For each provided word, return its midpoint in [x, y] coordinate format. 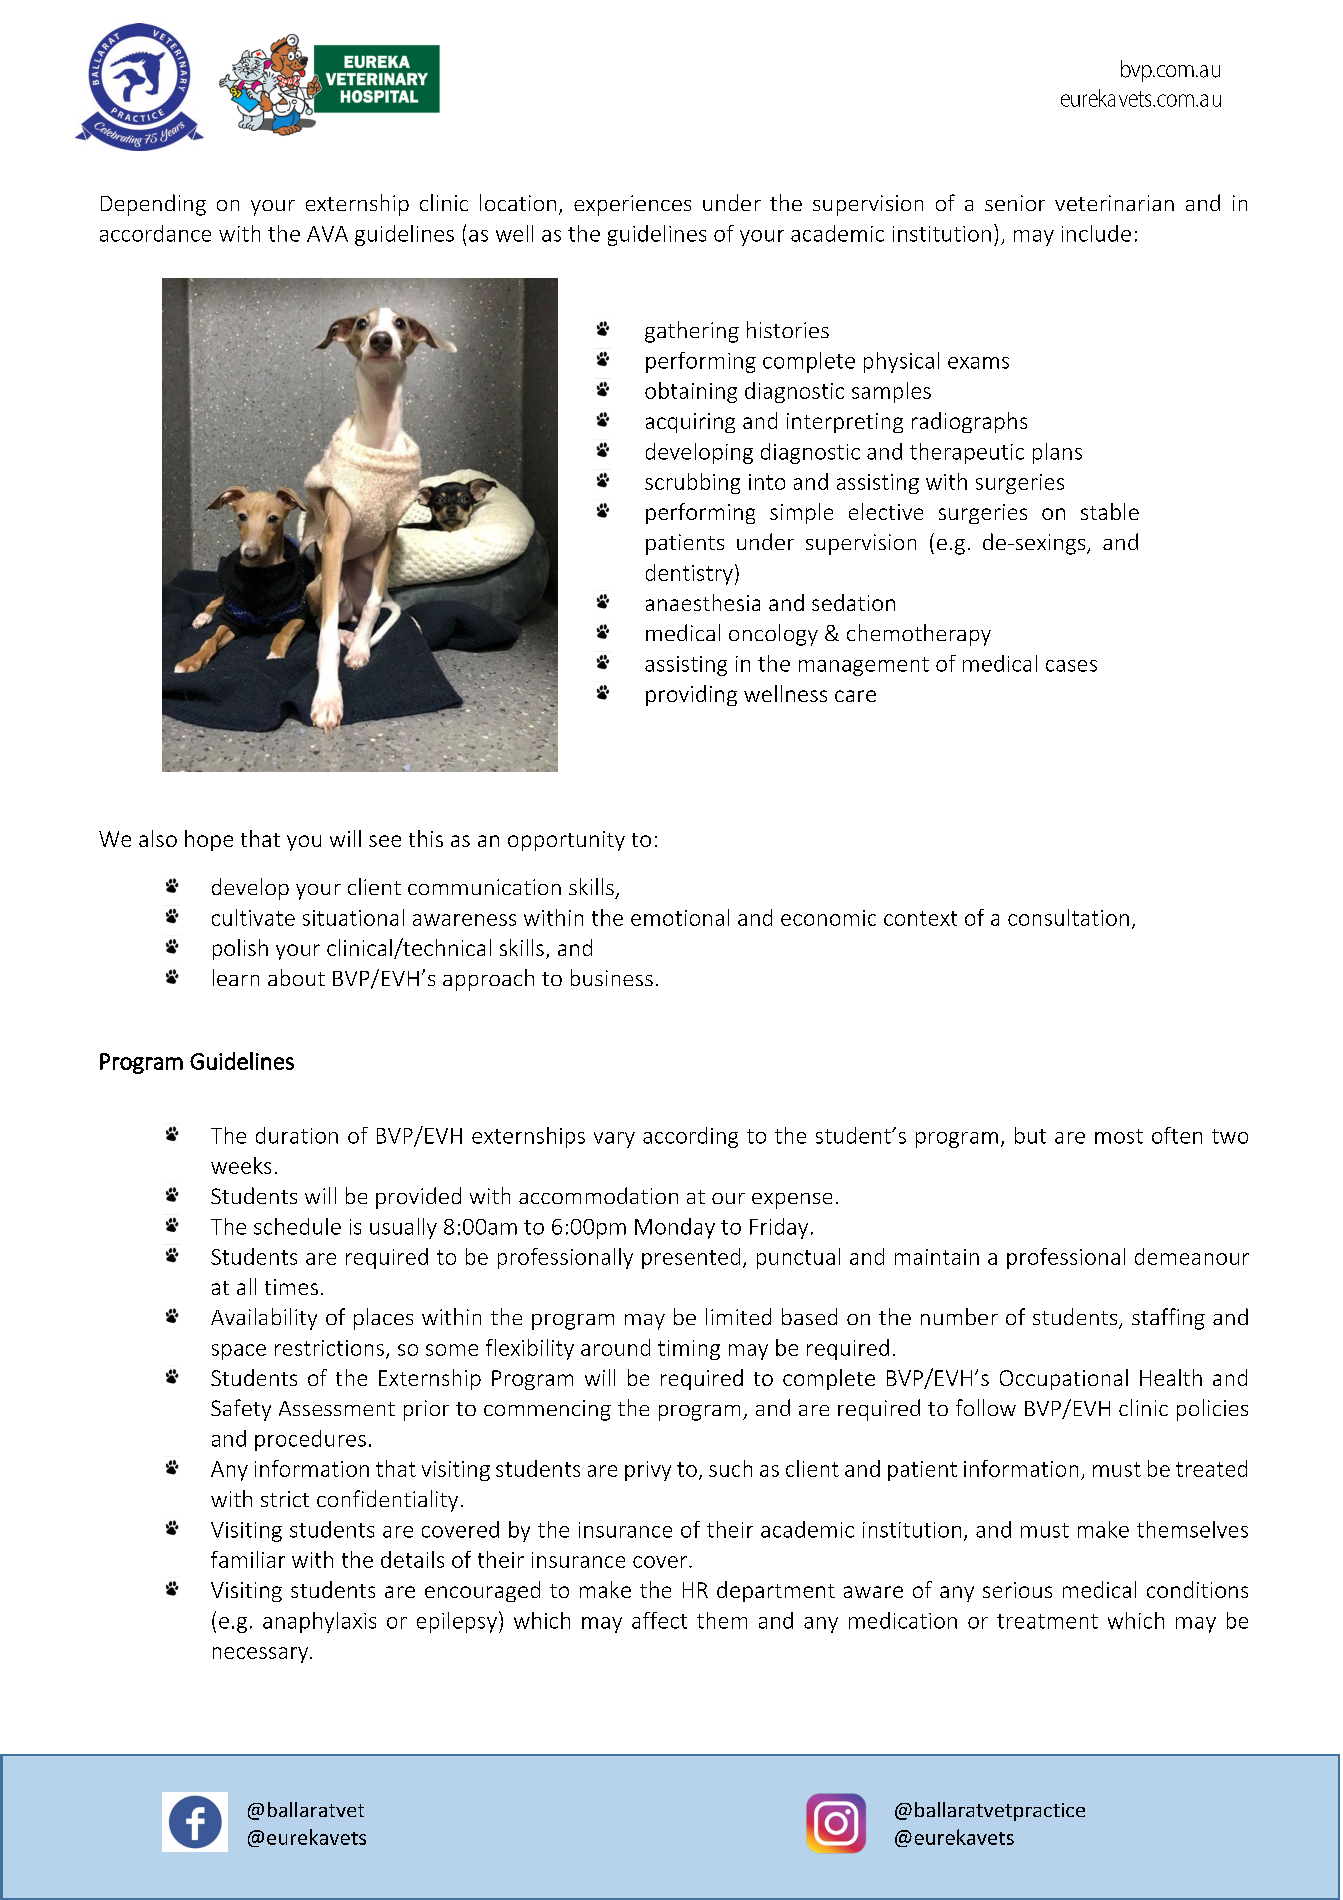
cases [1071, 666]
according [690, 1137]
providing [691, 695]
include [1096, 233]
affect [659, 1620]
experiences [632, 205]
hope [209, 840]
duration [297, 1135]
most [1119, 1136]
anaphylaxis [319, 1622]
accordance [155, 233]
